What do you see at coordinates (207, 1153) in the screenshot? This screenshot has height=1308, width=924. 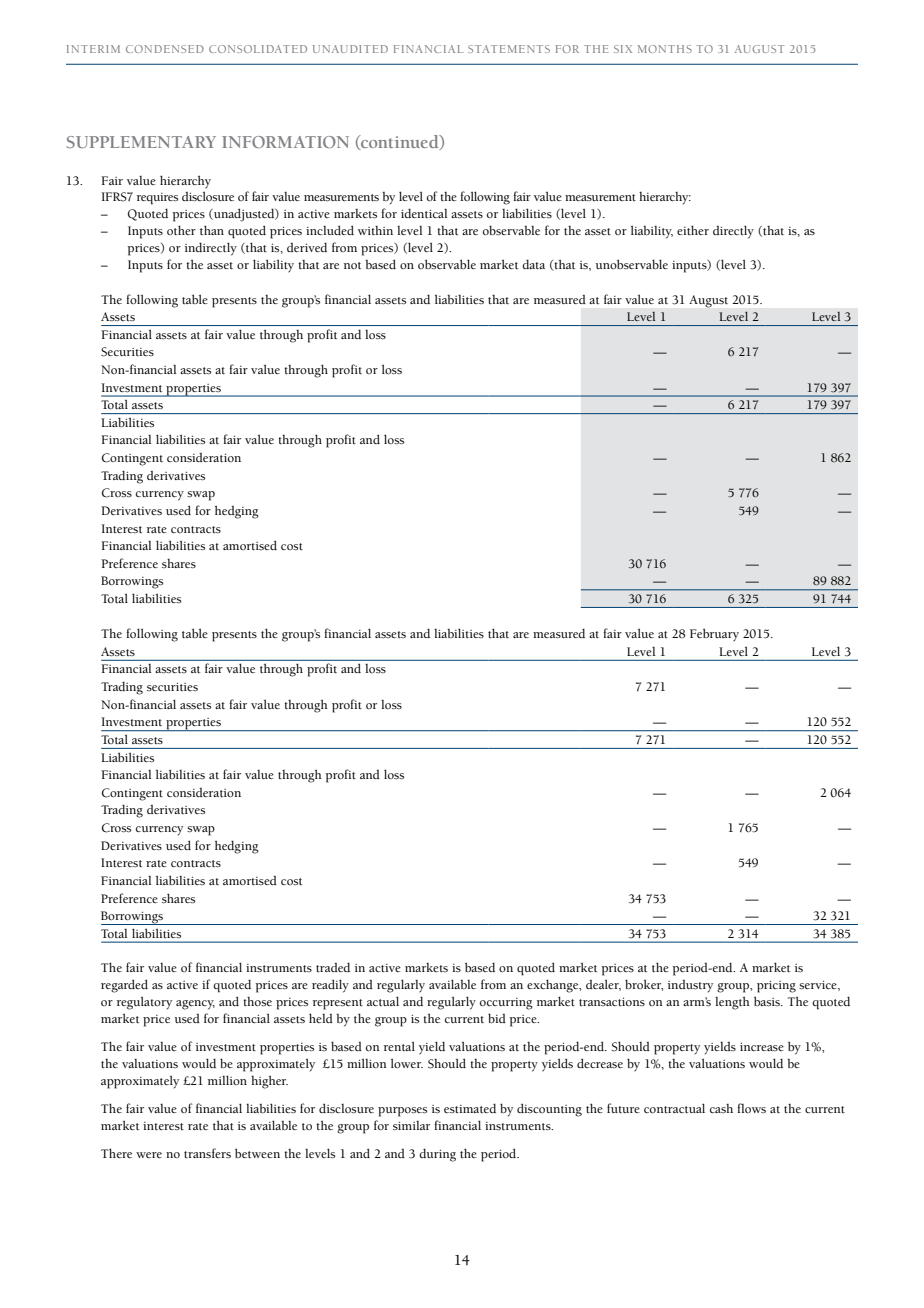 I see `transfers` at bounding box center [207, 1153].
